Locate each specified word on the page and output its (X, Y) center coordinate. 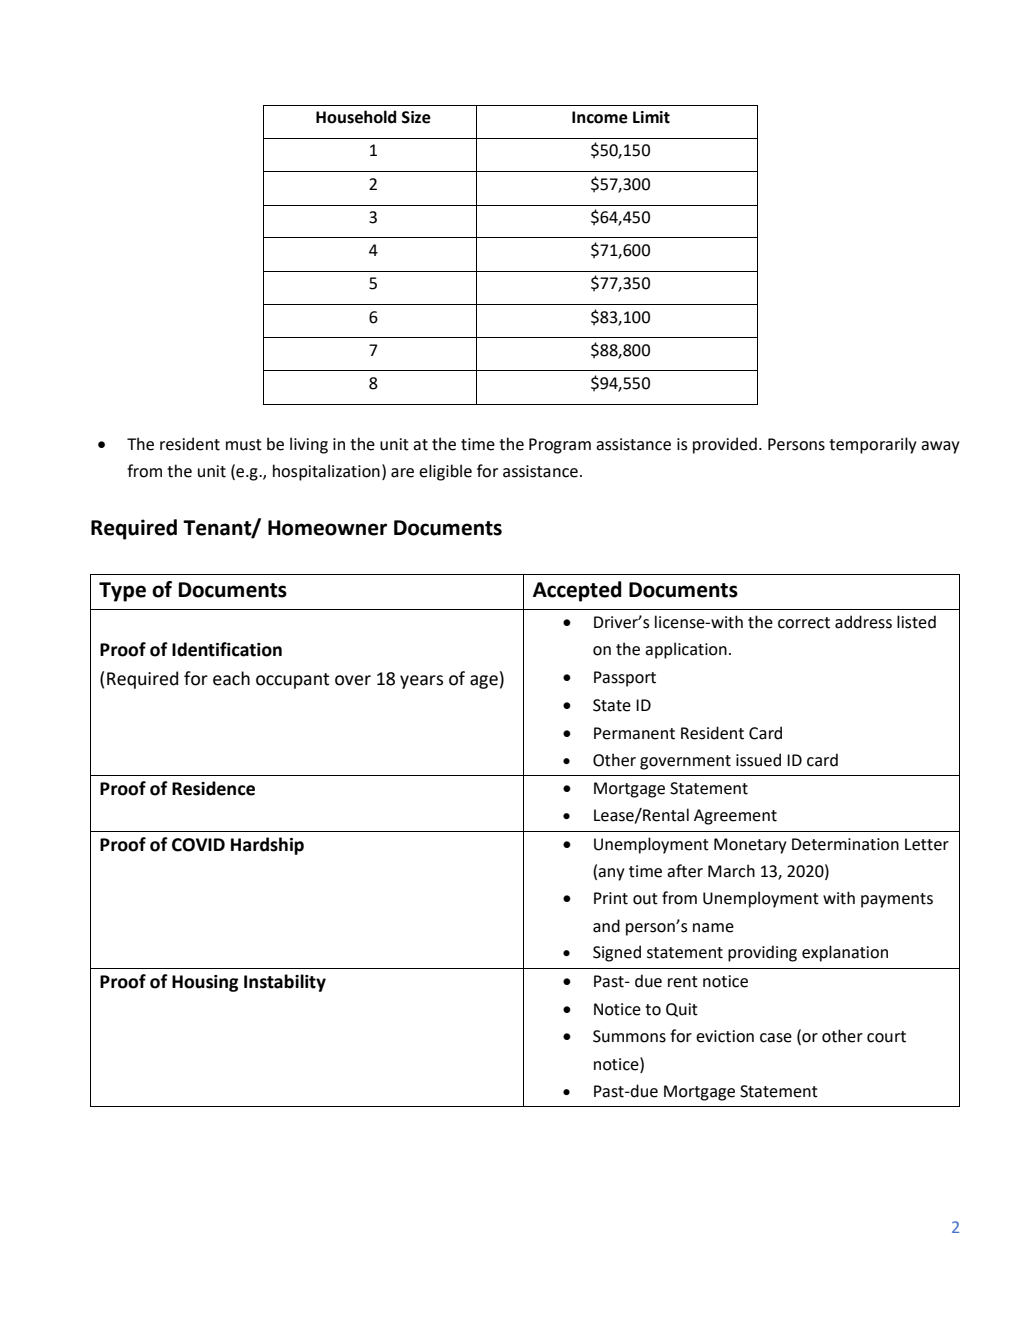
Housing (205, 983)
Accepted (577, 591)
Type (122, 592)
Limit (651, 117)
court (886, 1037)
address (863, 622)
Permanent (634, 733)
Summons (629, 1036)
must (244, 445)
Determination (845, 844)
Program (560, 446)
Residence (213, 788)
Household (356, 117)
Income (600, 117)
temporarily (873, 445)
